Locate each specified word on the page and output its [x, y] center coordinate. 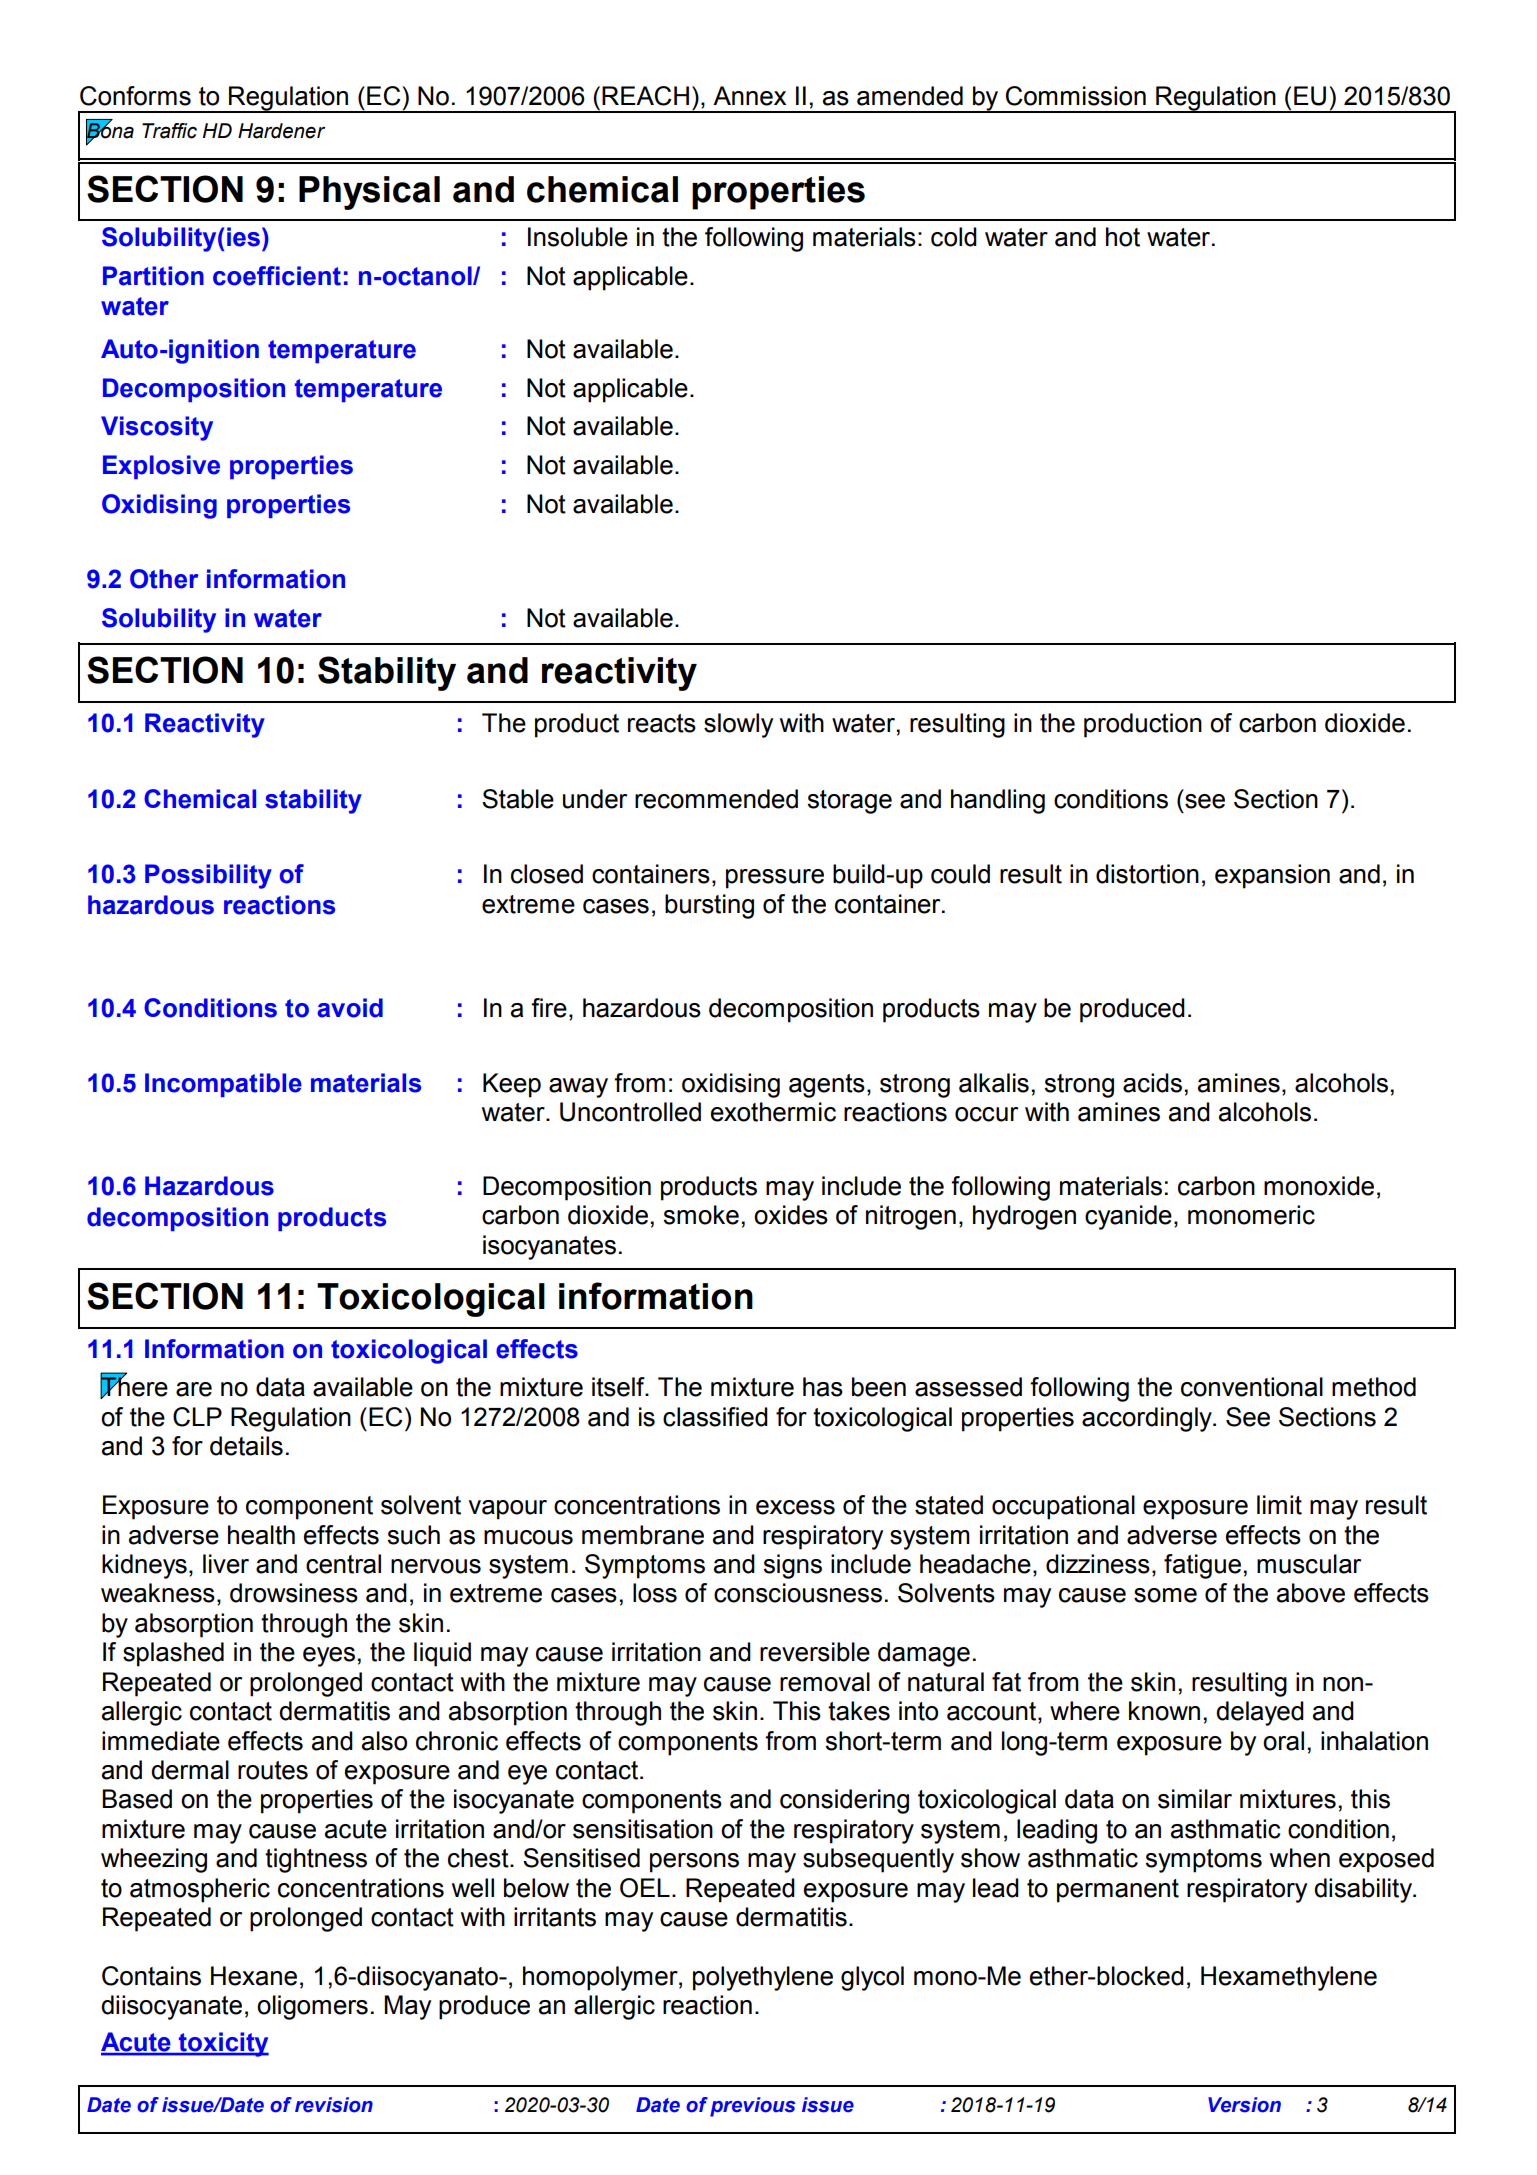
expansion [1272, 876]
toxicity [223, 2044]
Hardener [282, 131]
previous [753, 2107]
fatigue [1202, 1566]
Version [1244, 2105]
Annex [749, 96]
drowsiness [294, 1593]
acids [1152, 1083]
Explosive [161, 467]
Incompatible [223, 1085]
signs [792, 1566]
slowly [738, 725]
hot [1123, 237]
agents [827, 1086]
